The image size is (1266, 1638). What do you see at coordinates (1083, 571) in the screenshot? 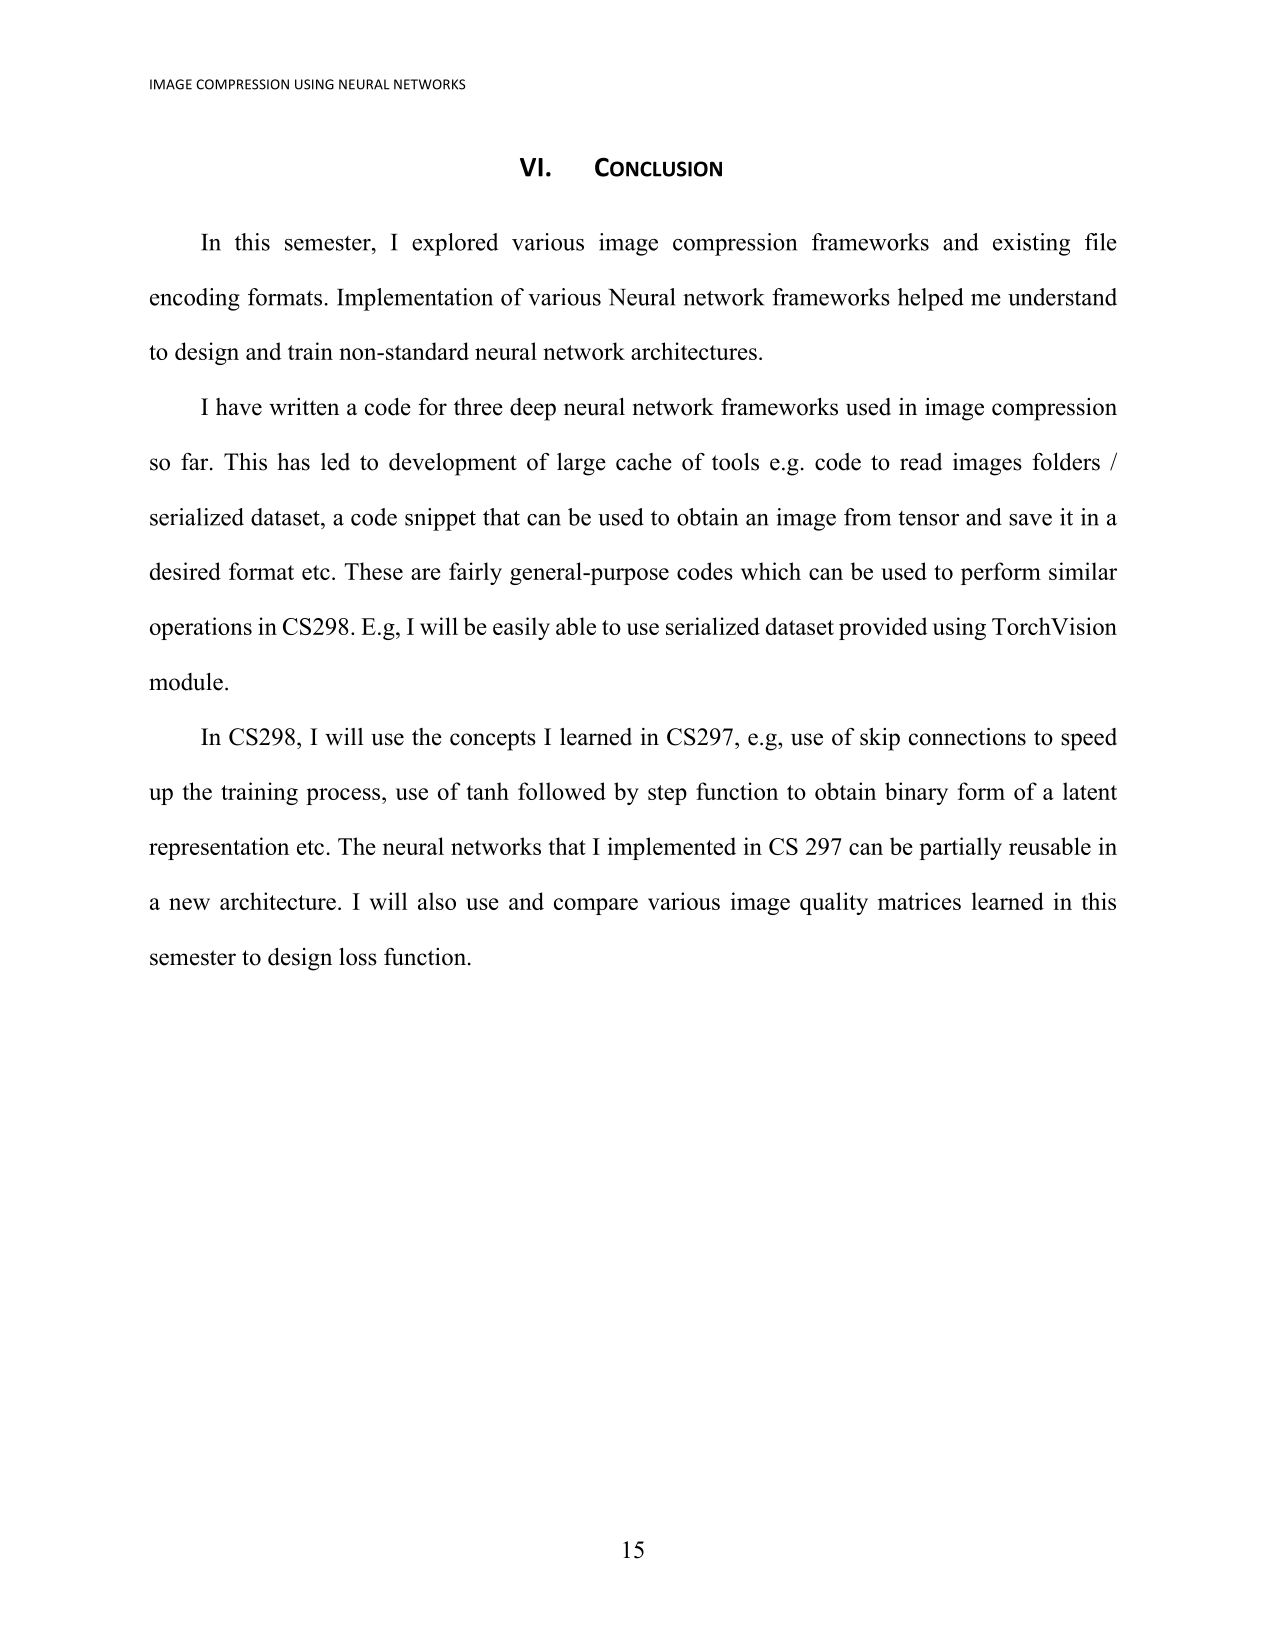
I see `similar` at bounding box center [1083, 571].
